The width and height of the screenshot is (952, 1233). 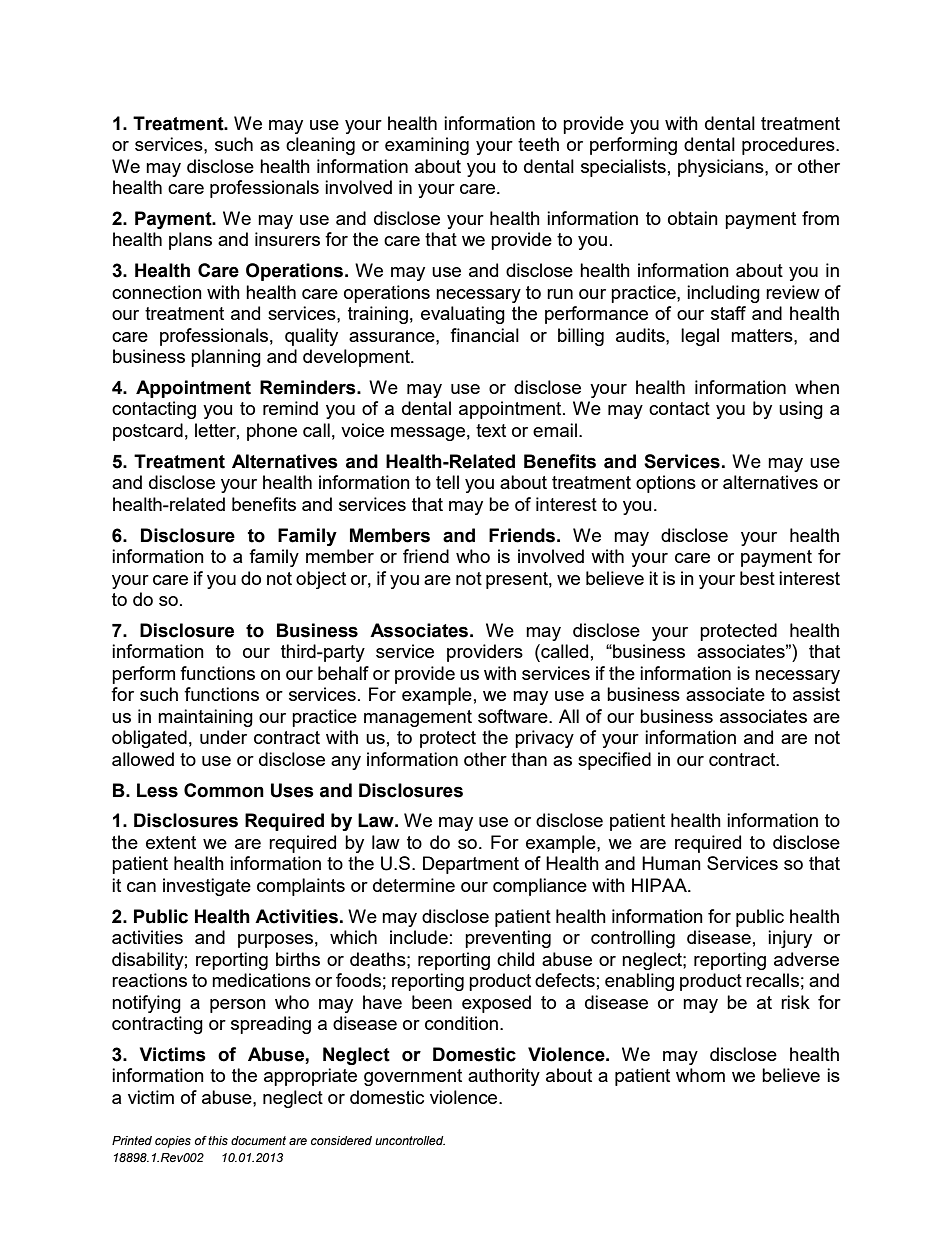 I want to click on maintaining, so click(x=205, y=718).
